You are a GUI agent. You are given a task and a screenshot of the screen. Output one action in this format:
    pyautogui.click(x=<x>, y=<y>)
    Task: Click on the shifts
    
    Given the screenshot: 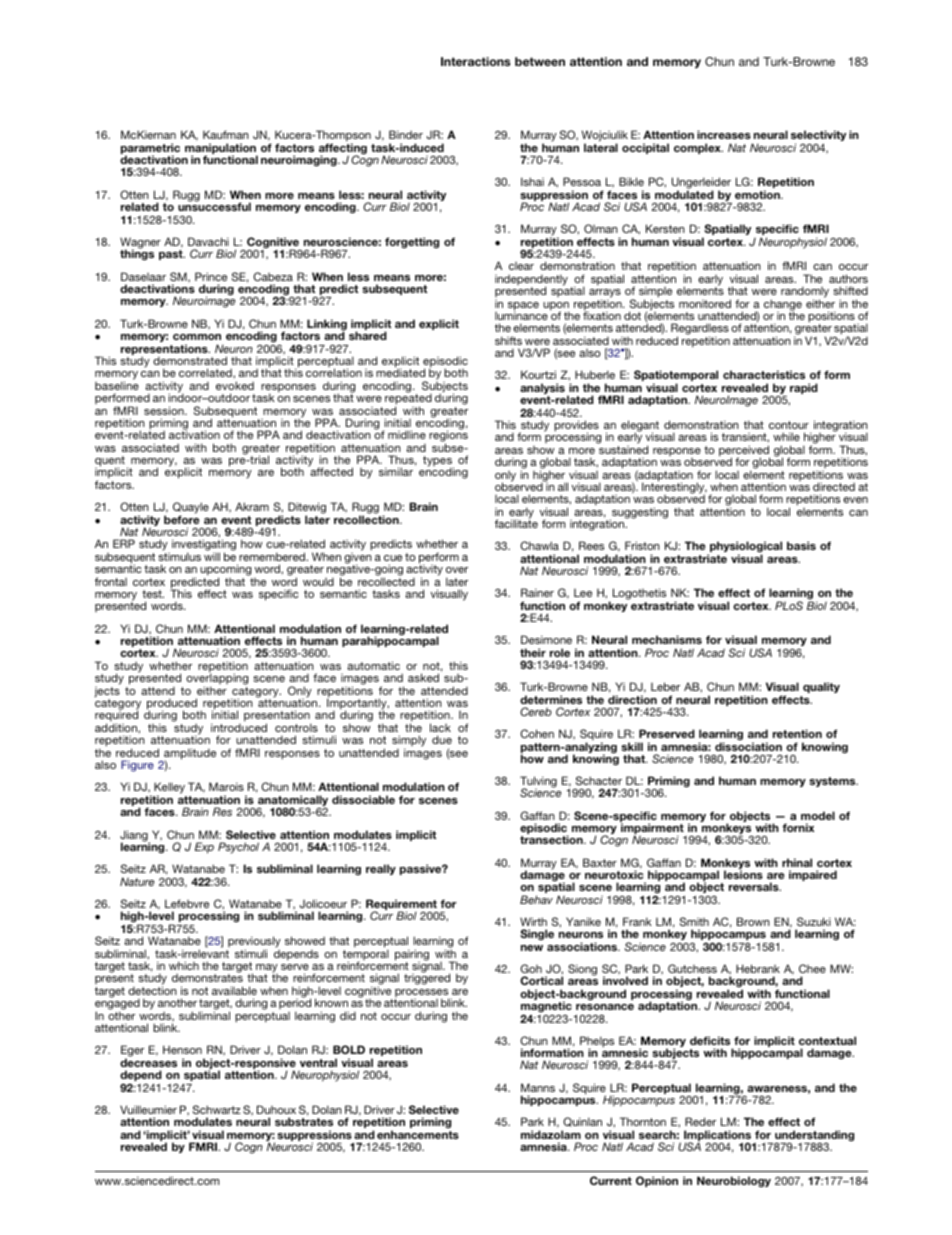 What is the action you would take?
    pyautogui.click(x=508, y=340)
